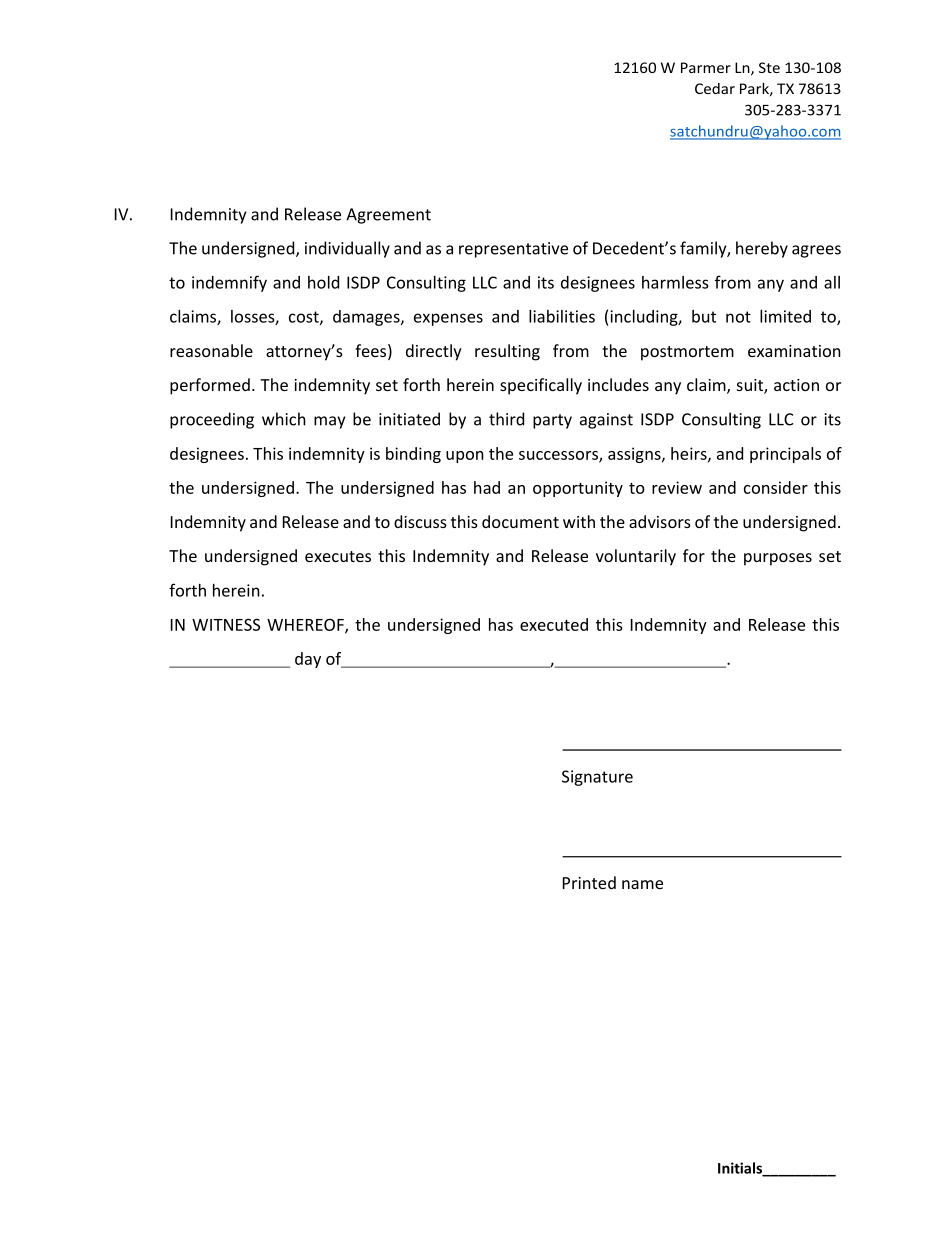 This screenshot has width=952, height=1233. What do you see at coordinates (642, 884) in the screenshot?
I see `name` at bounding box center [642, 884].
